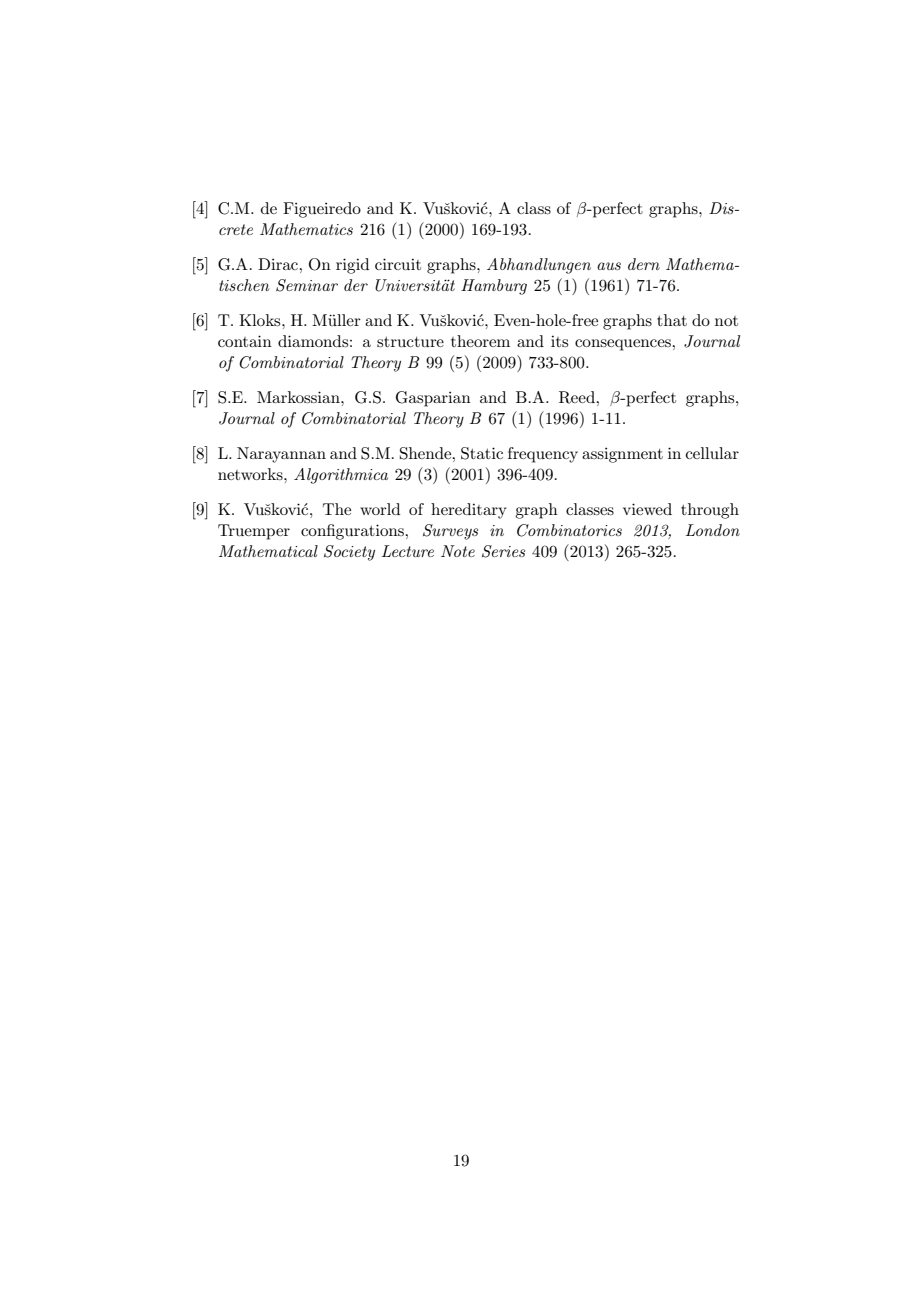 Image resolution: width=924 pixels, height=1308 pixels. I want to click on Figueiredo, so click(322, 210).
